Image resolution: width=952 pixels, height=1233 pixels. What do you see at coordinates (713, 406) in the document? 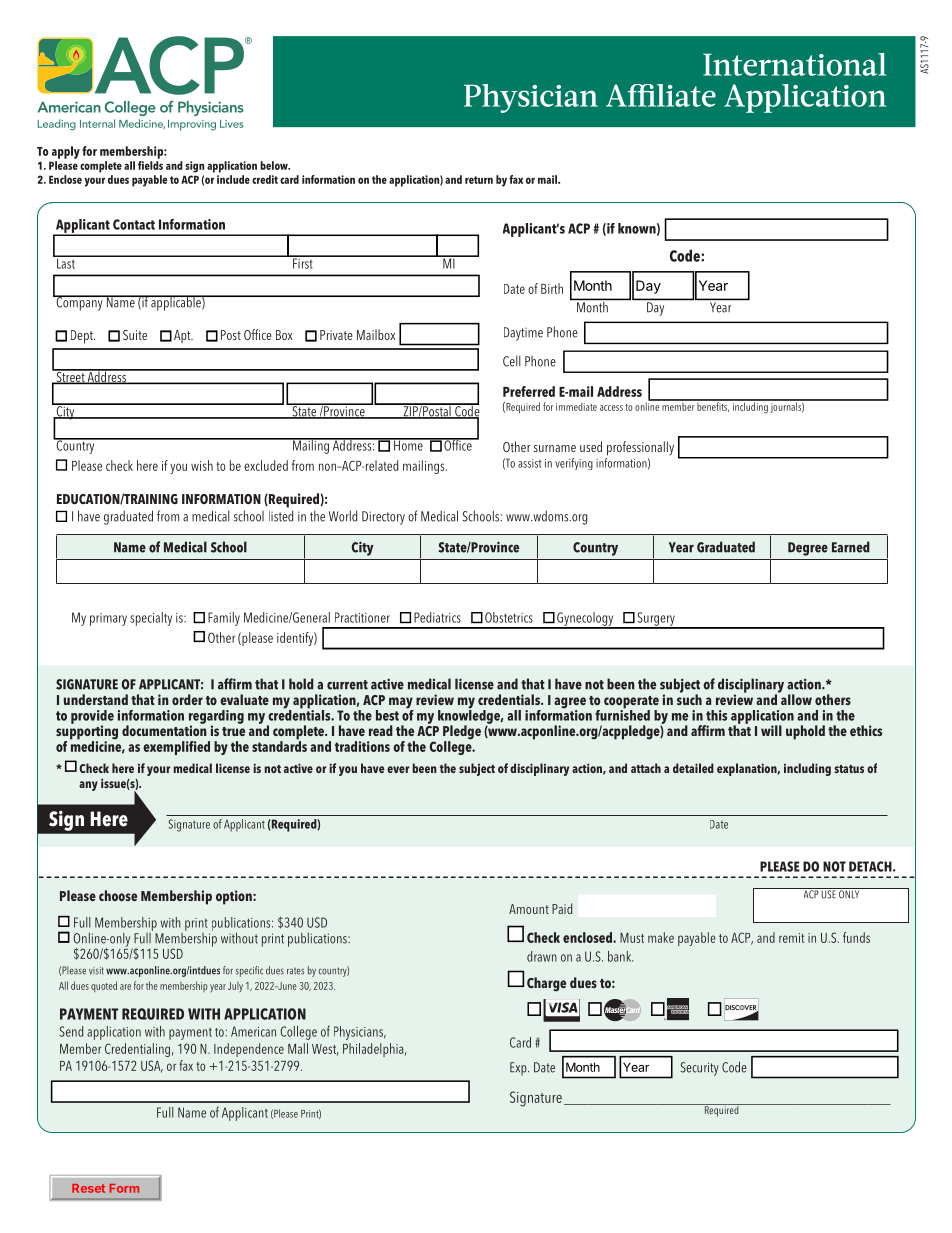
I see `benefits` at bounding box center [713, 406].
